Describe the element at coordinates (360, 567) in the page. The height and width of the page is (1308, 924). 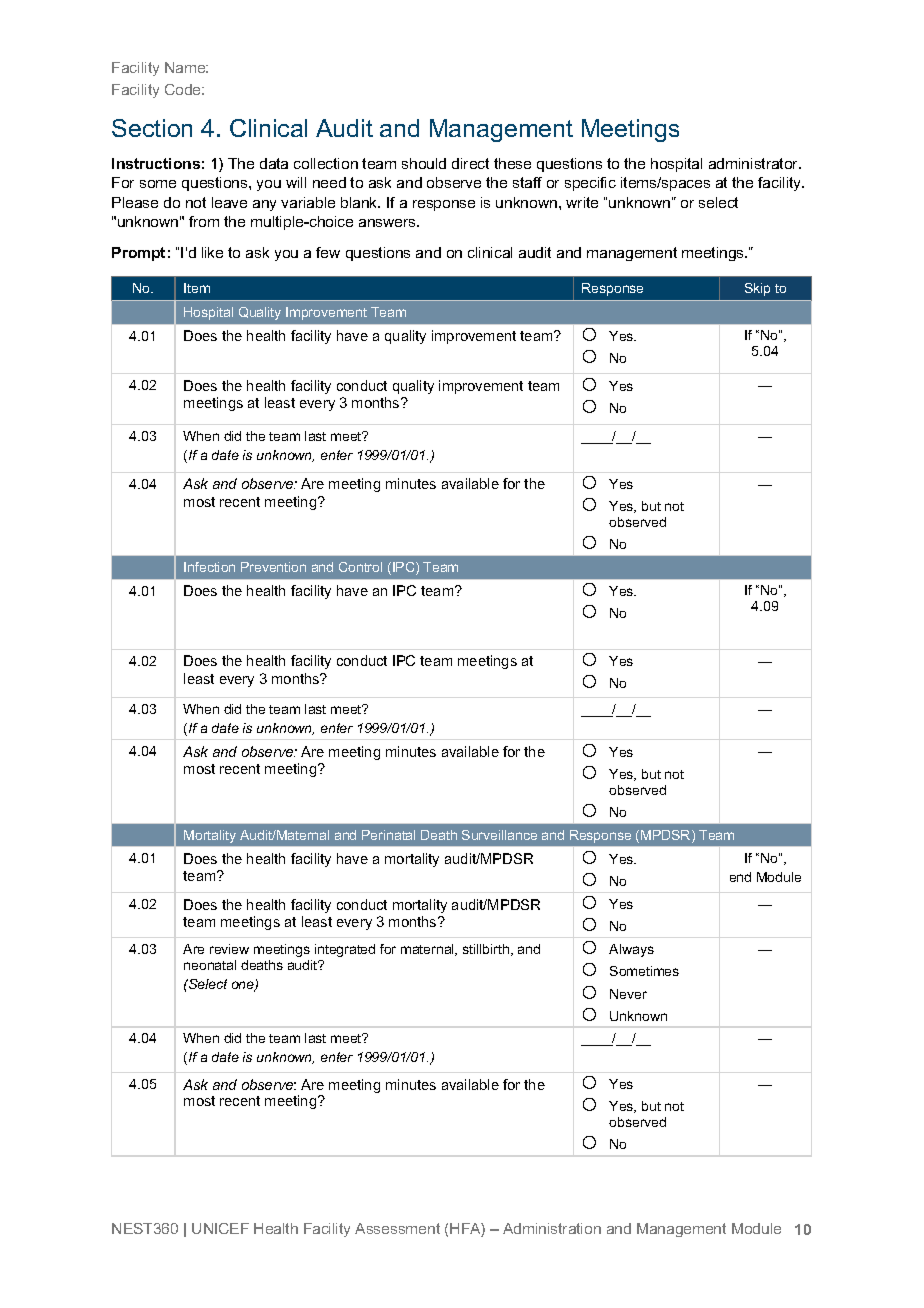
I see `Control` at that location.
